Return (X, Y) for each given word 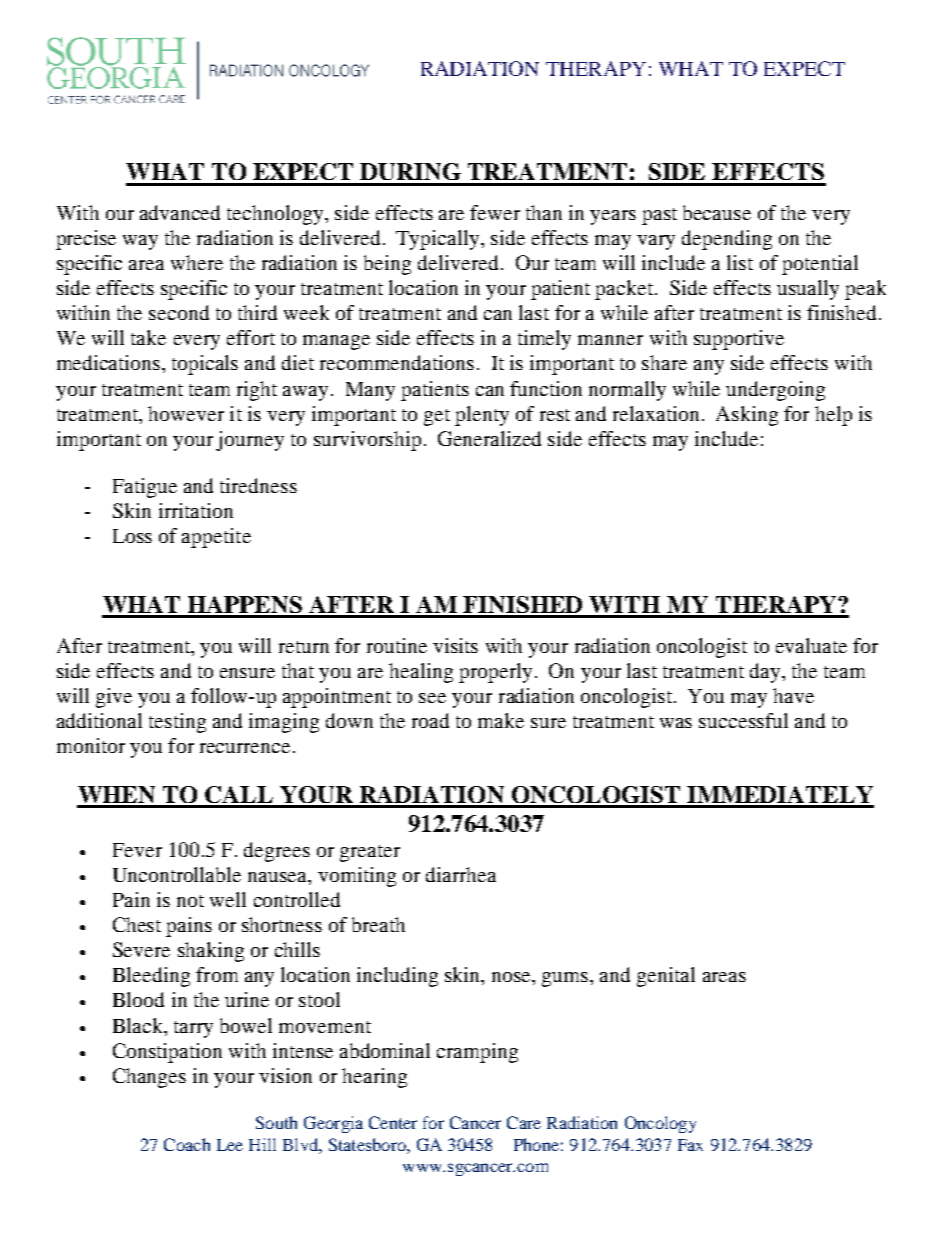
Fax (690, 1145)
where (197, 262)
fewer (495, 212)
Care (524, 1122)
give (114, 698)
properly (495, 673)
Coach (187, 1144)
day (766, 673)
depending (727, 240)
